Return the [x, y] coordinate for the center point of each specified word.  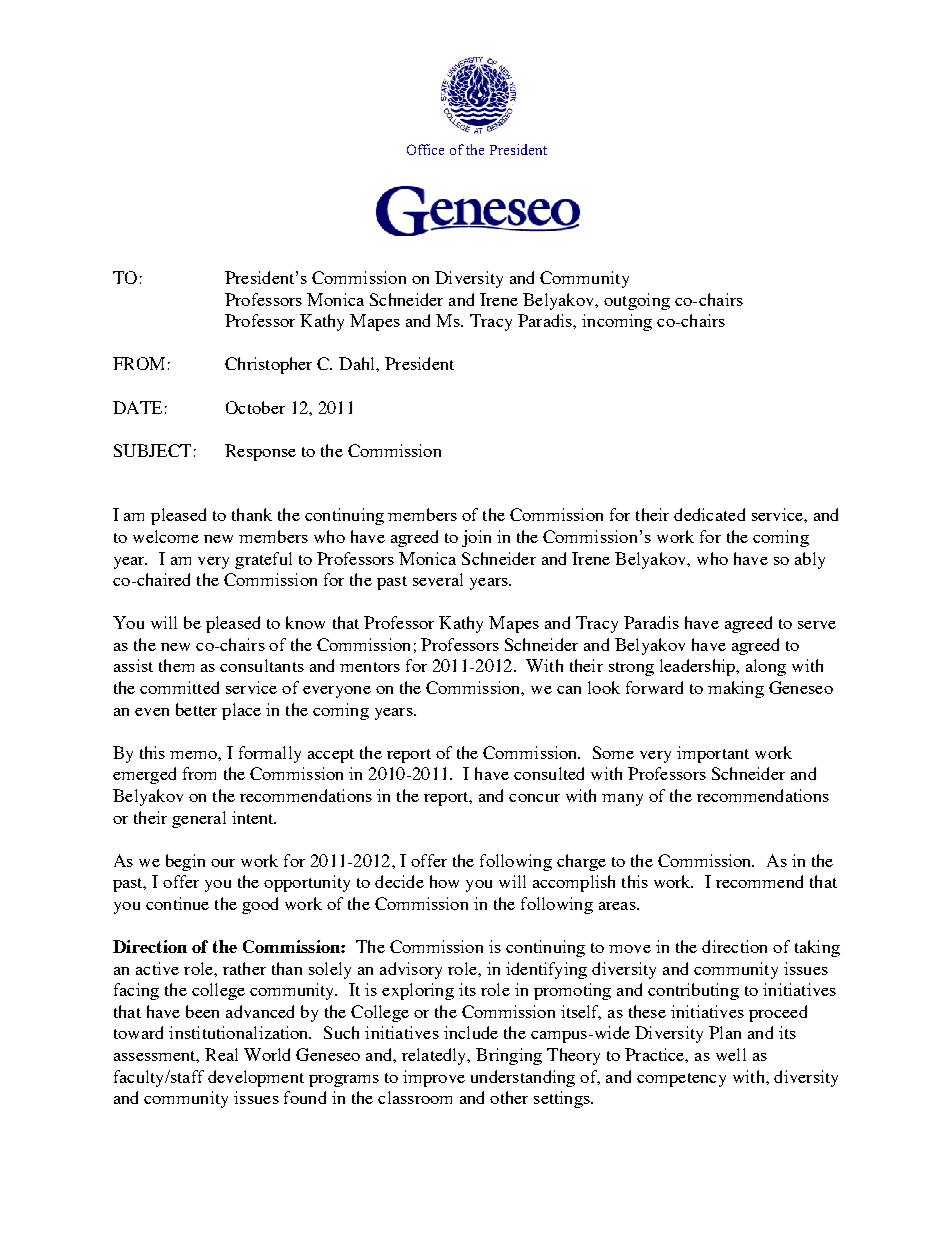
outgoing [637, 301]
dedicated [709, 514]
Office [425, 149]
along [766, 667]
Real [221, 1054]
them [176, 665]
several [438, 579]
